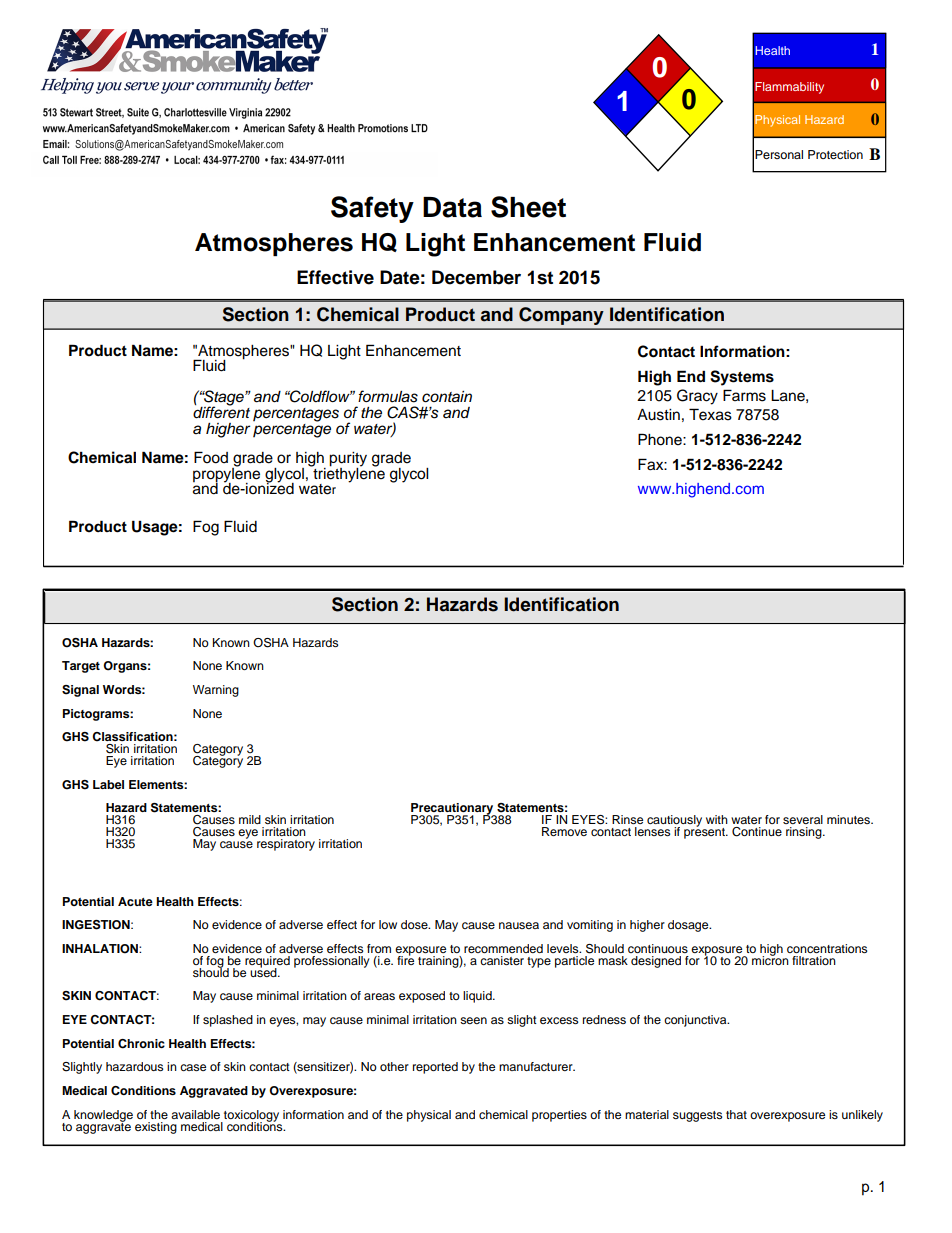 The width and height of the document is (952, 1233). What do you see at coordinates (736, 1114) in the document?
I see `that` at bounding box center [736, 1114].
